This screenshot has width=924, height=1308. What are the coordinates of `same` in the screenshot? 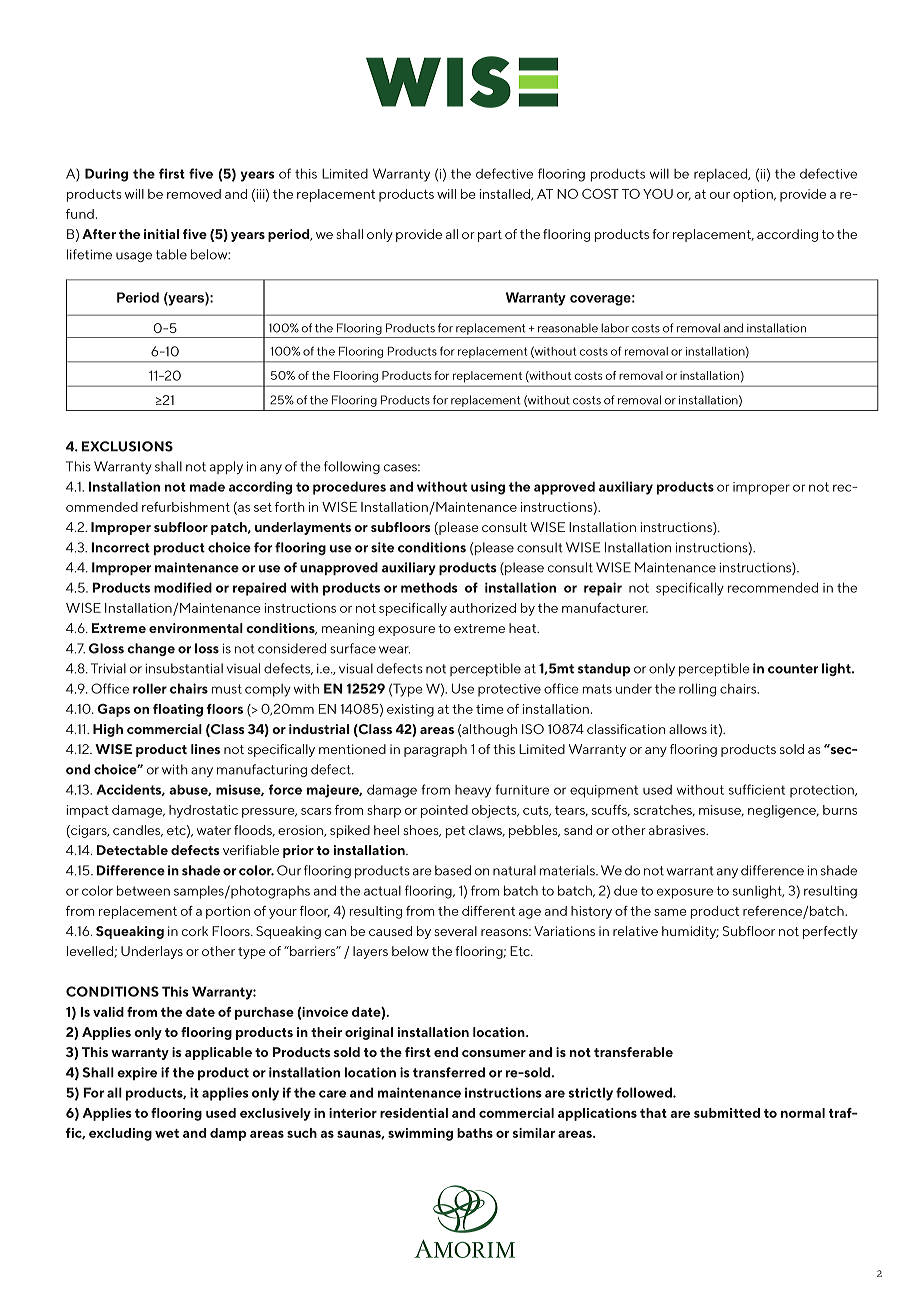 It's located at (670, 912).
